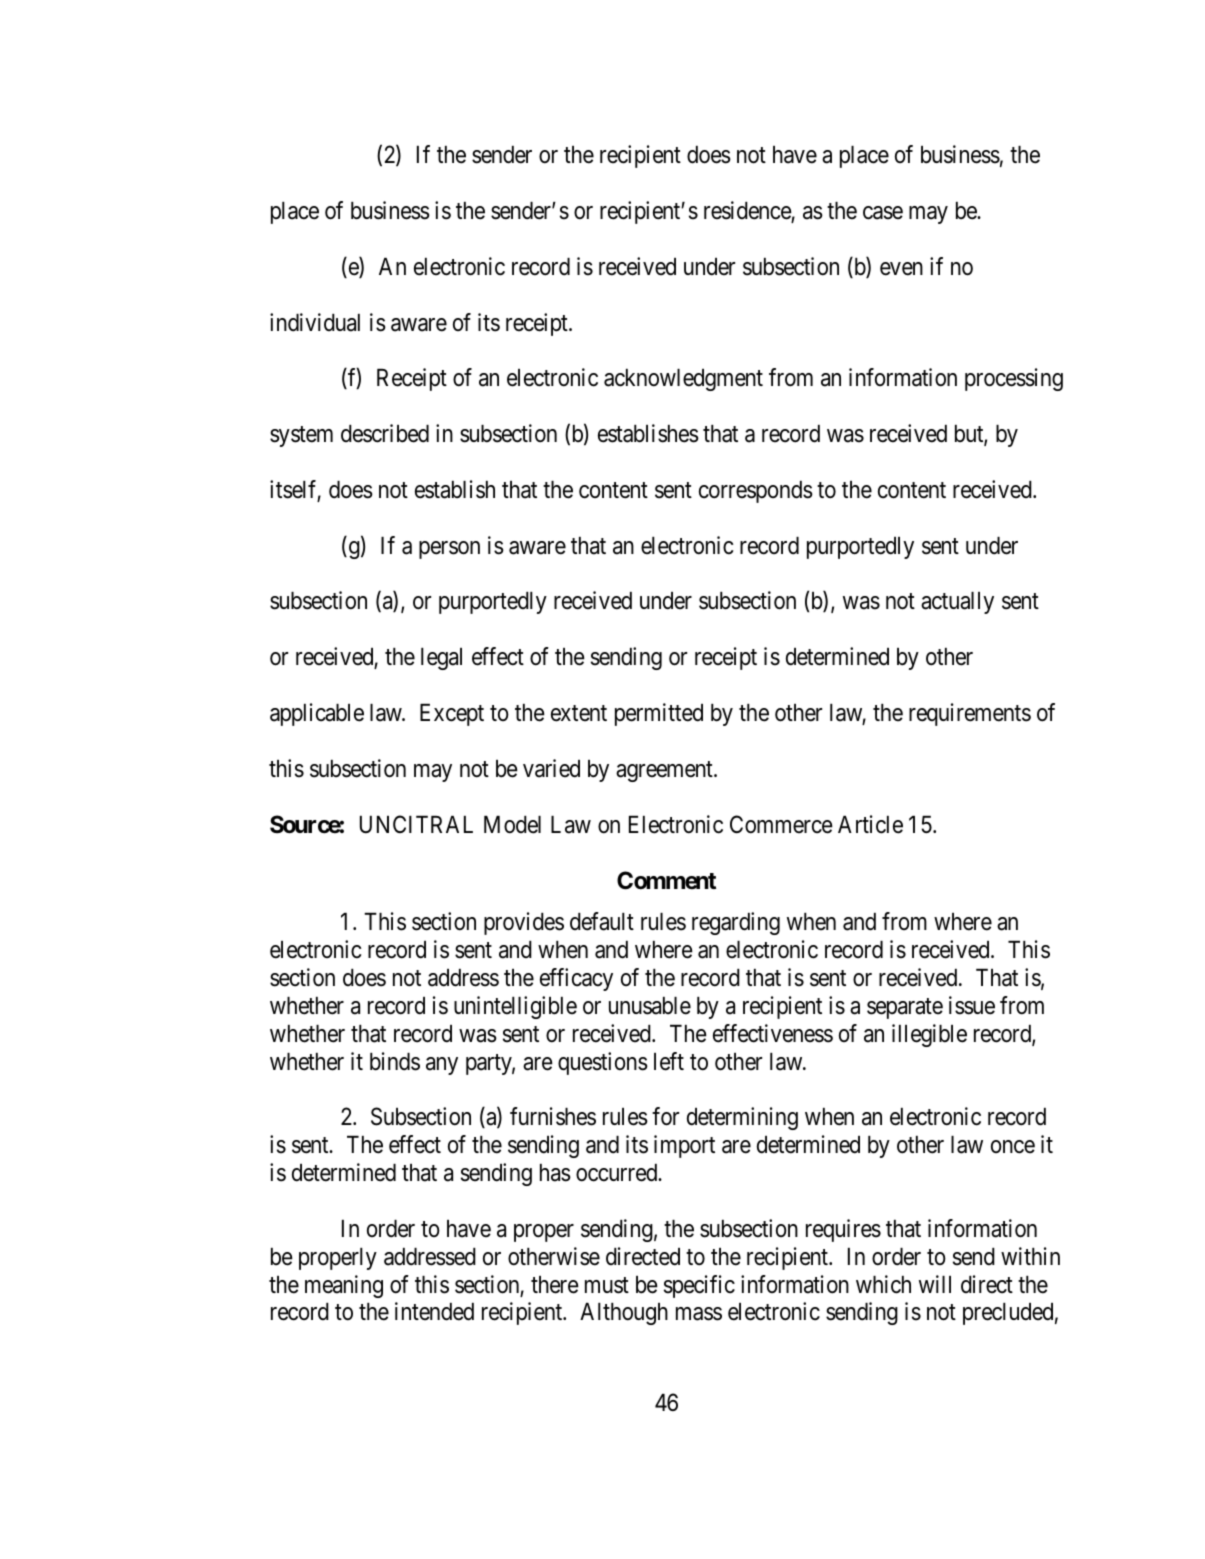  I want to click on unusable, so click(650, 1006).
